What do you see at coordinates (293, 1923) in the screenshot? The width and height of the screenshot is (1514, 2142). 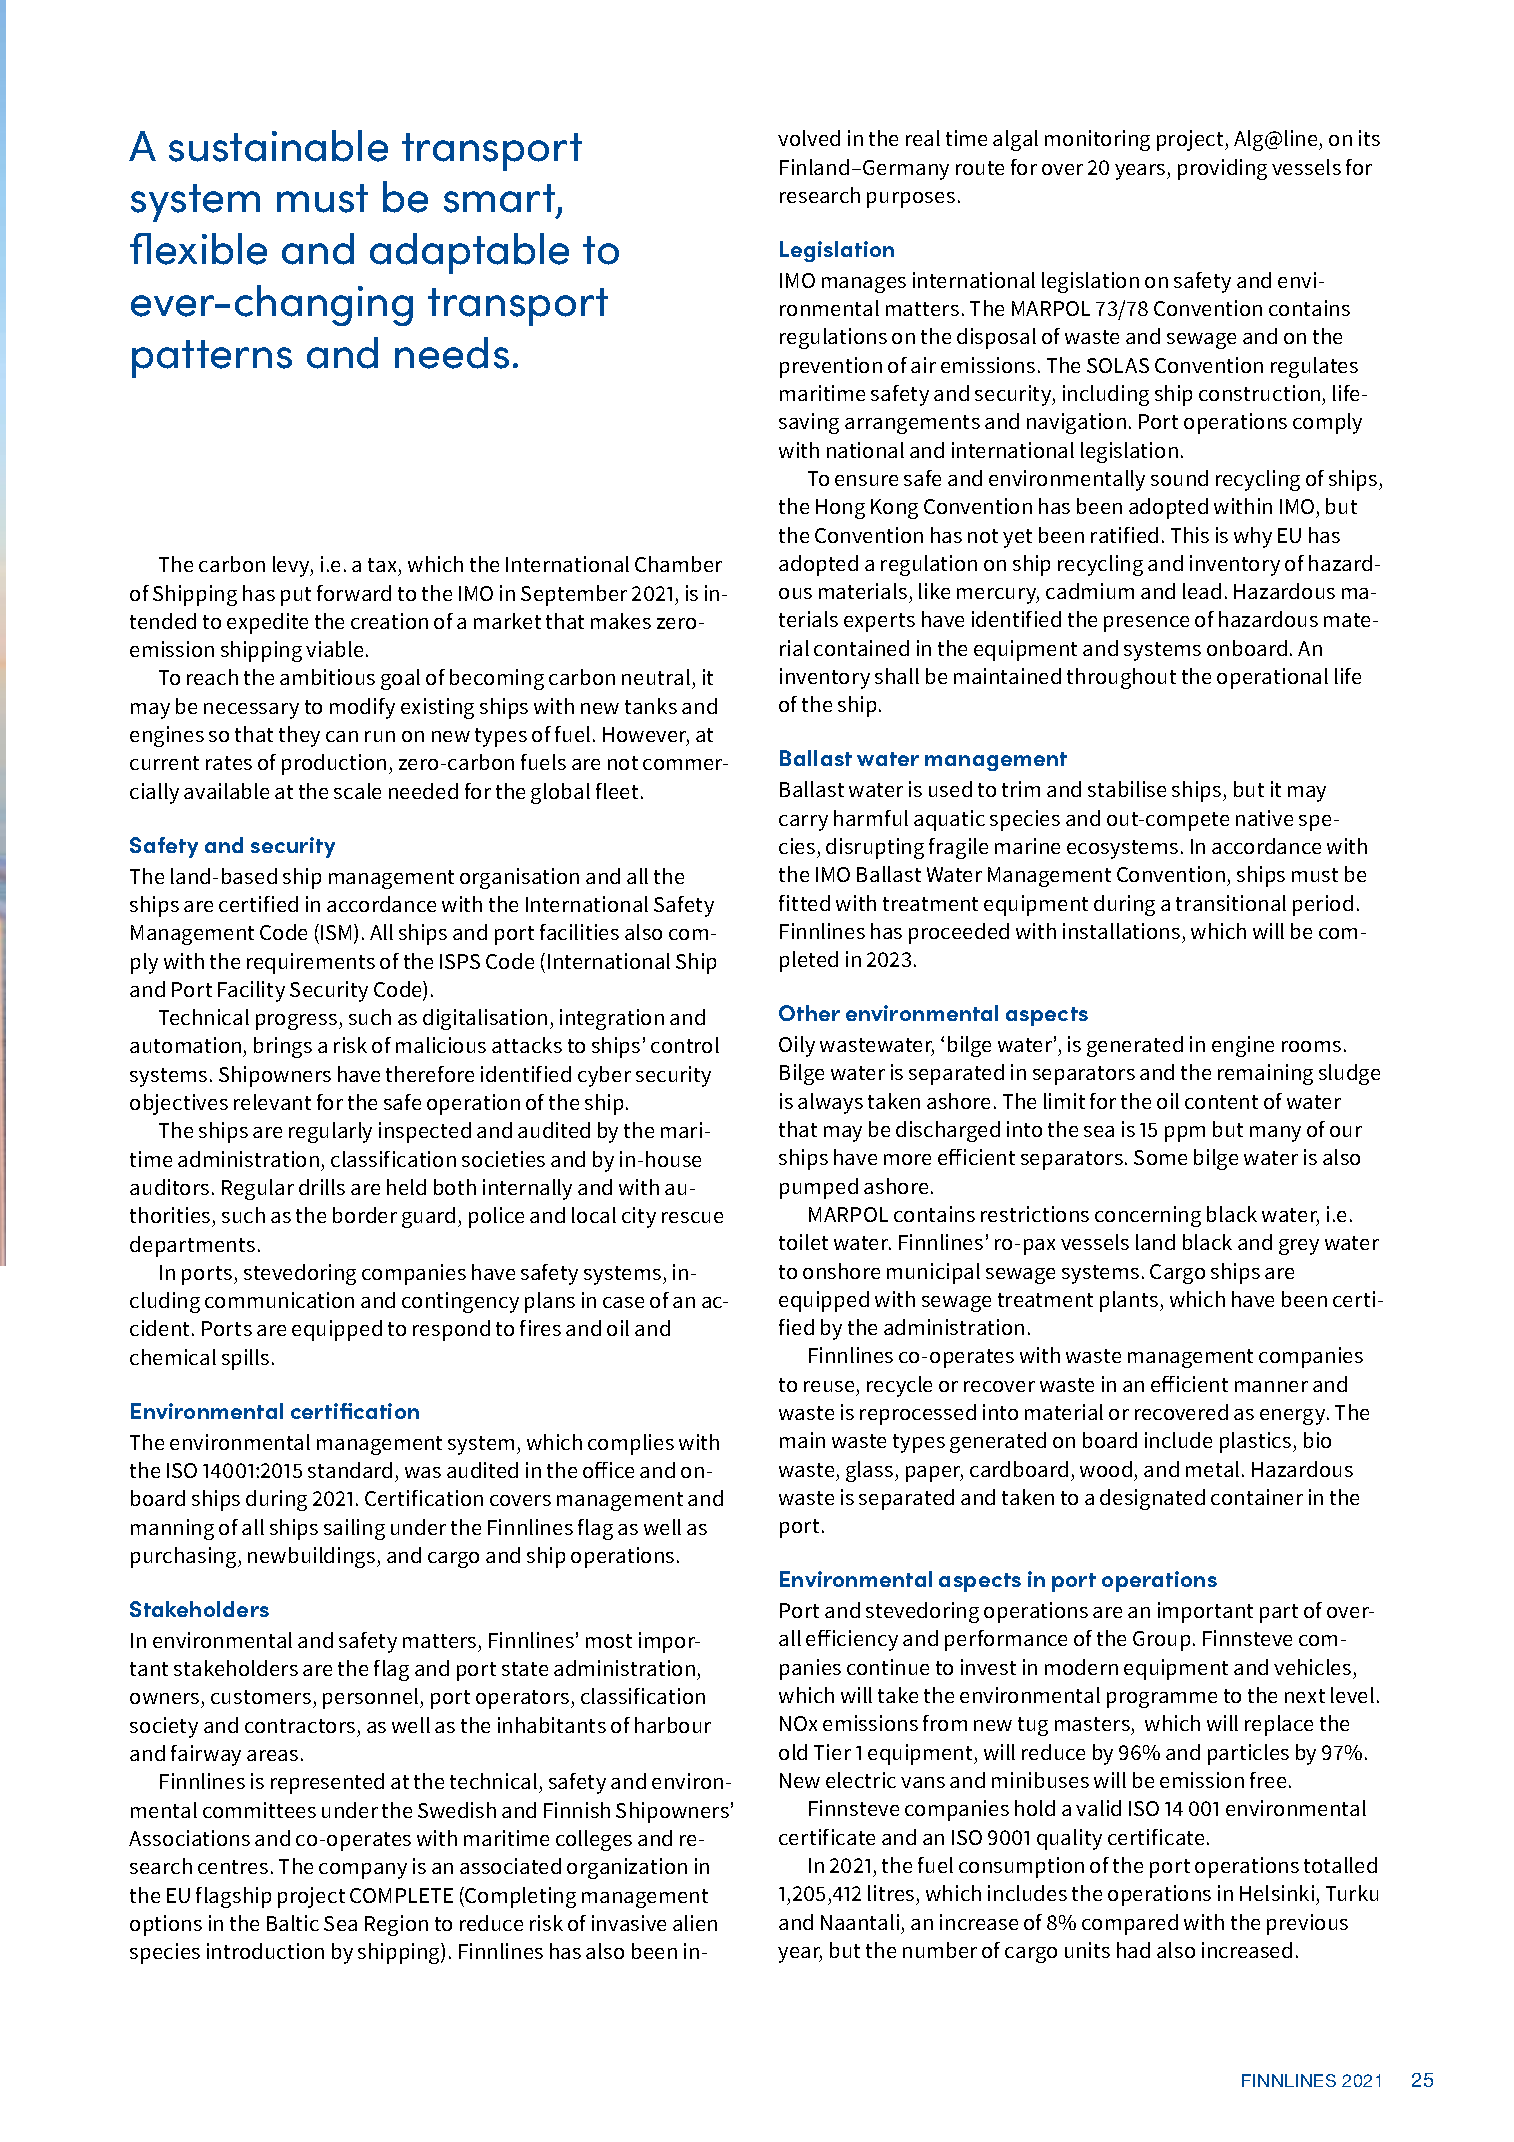 I see `Baltic` at bounding box center [293, 1923].
